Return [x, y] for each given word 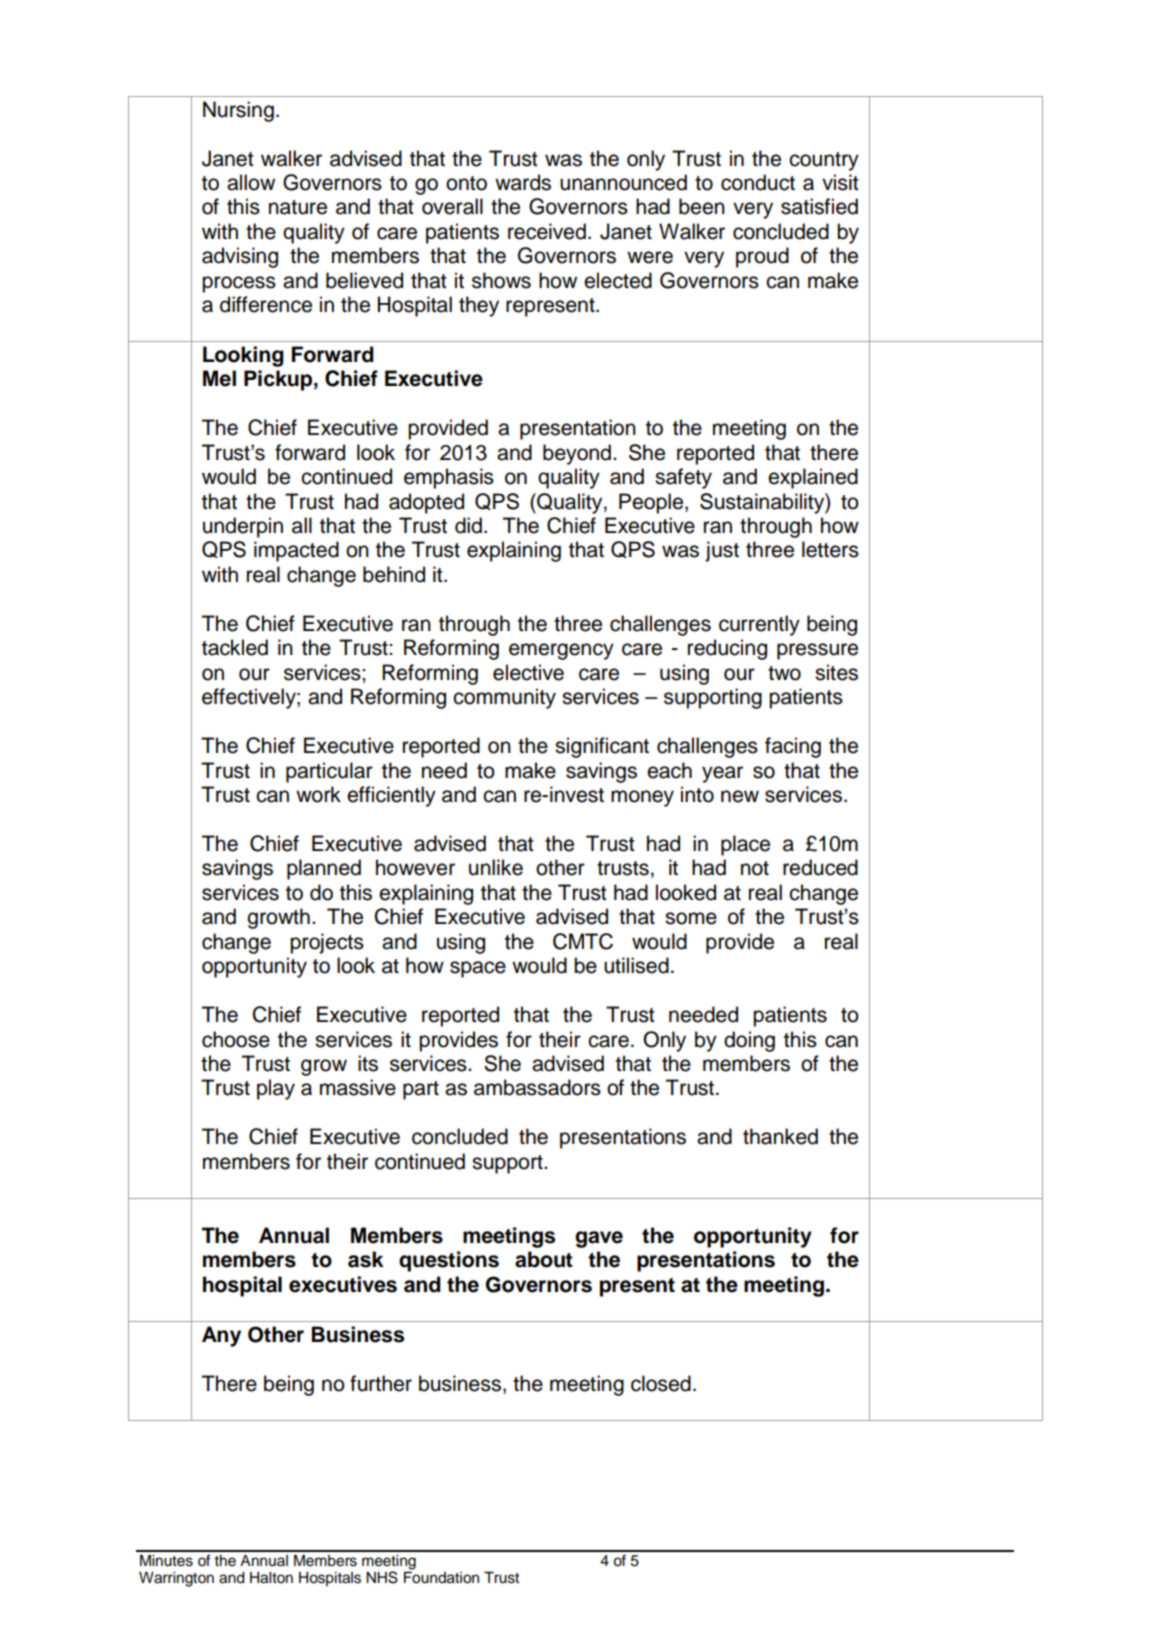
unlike [496, 867]
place [745, 845]
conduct [758, 182]
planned [324, 869]
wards [523, 182]
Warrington [176, 1579]
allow [251, 182]
